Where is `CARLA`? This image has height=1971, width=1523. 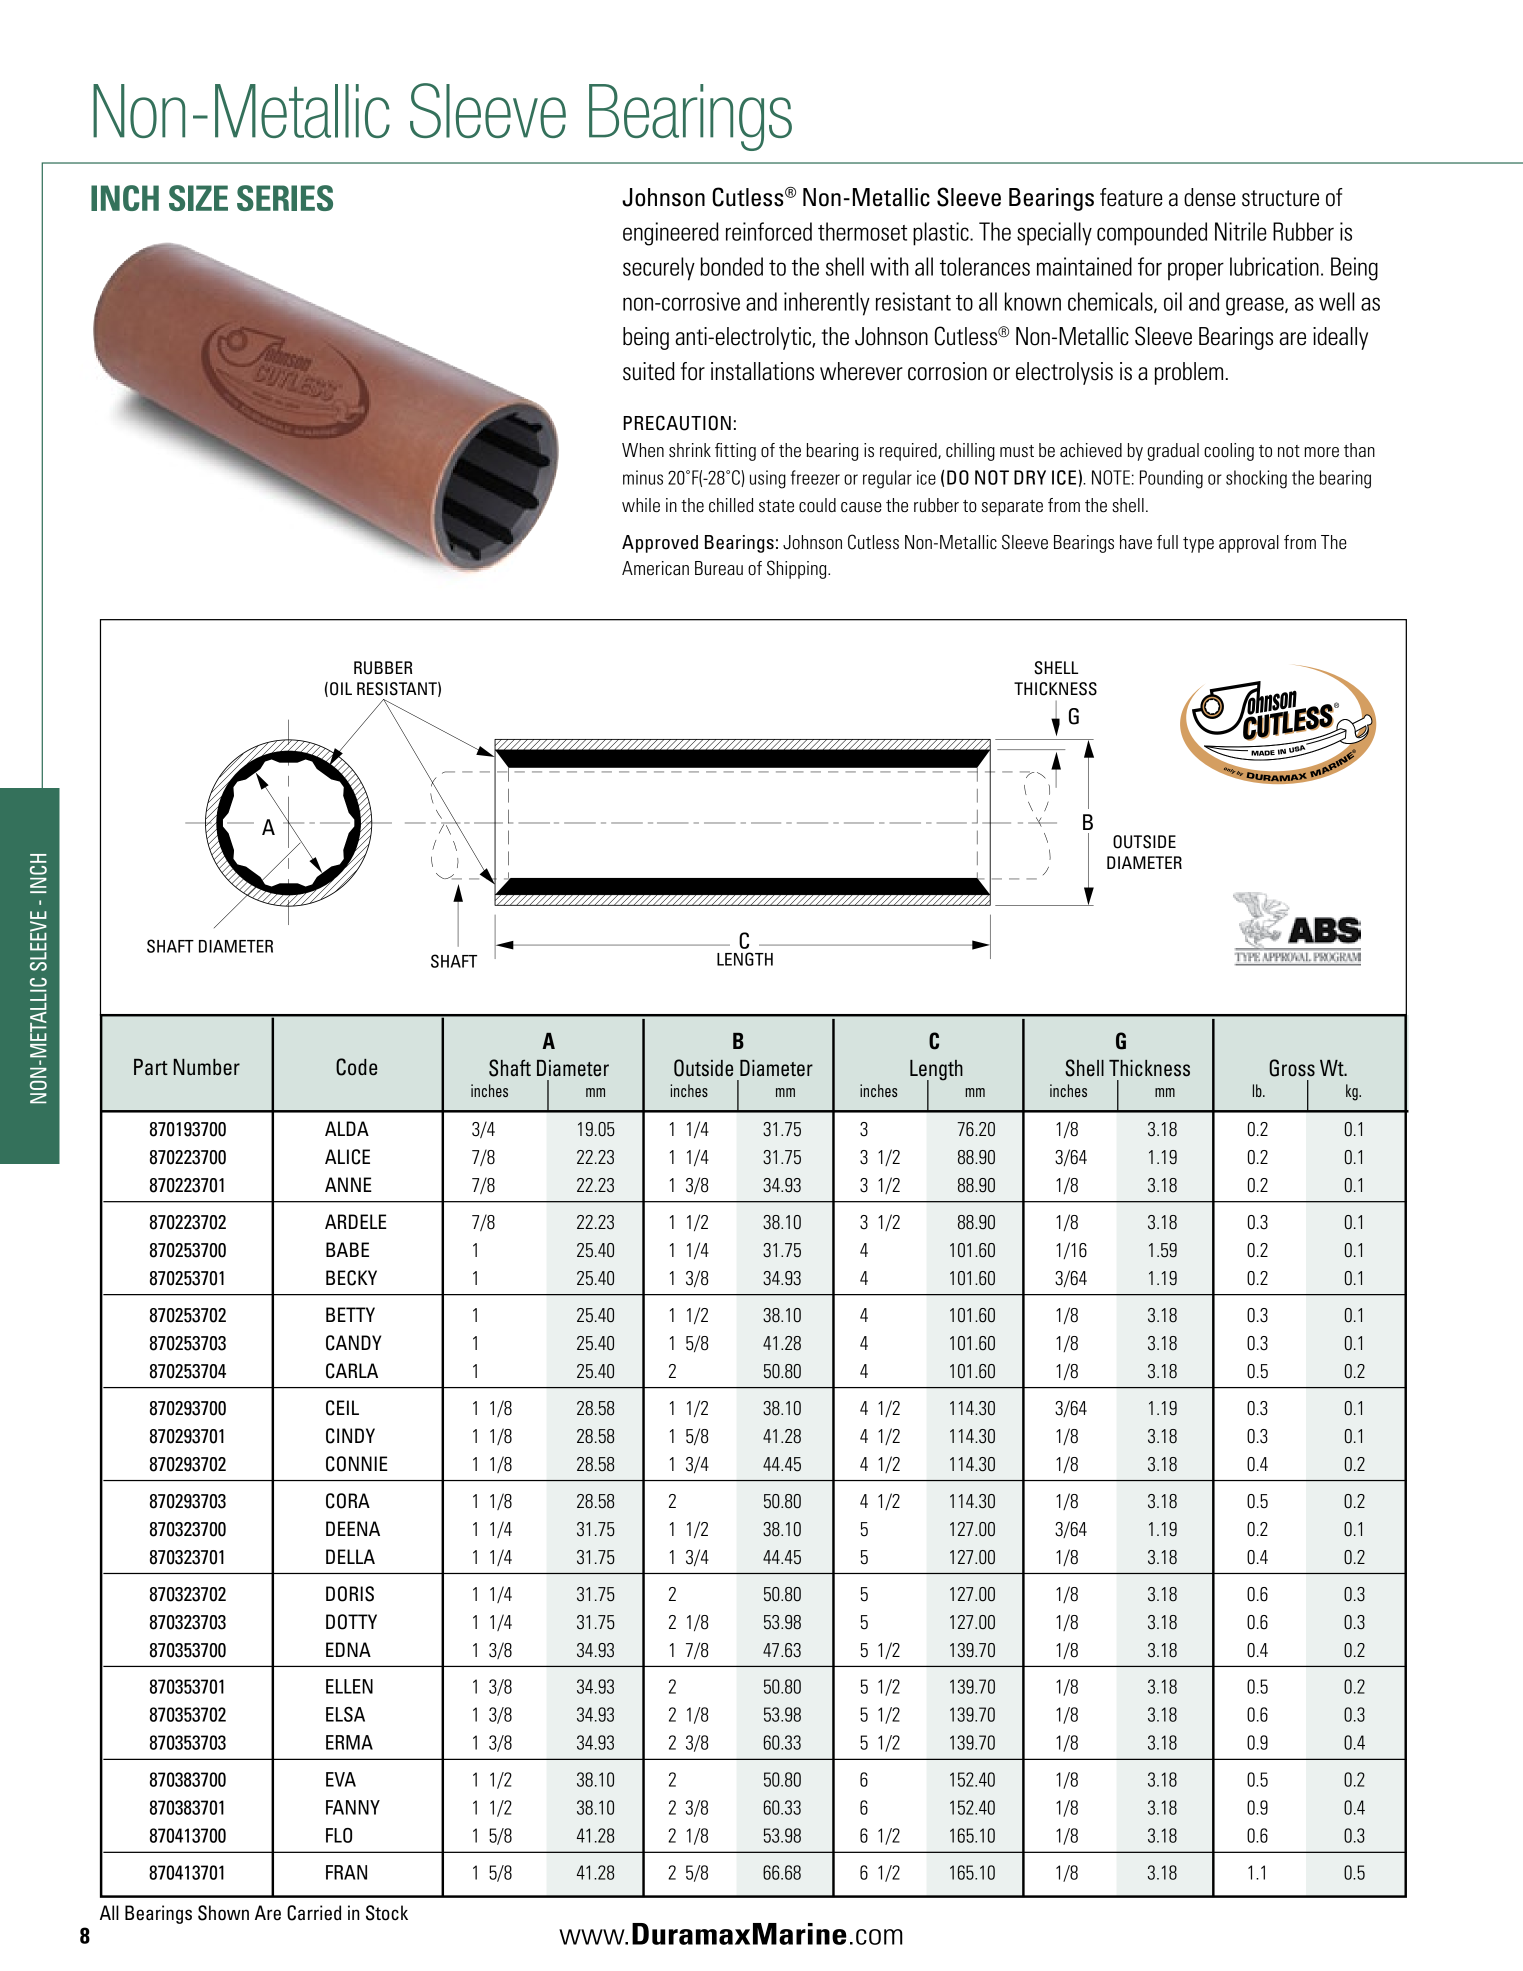 CARLA is located at coordinates (352, 1371).
